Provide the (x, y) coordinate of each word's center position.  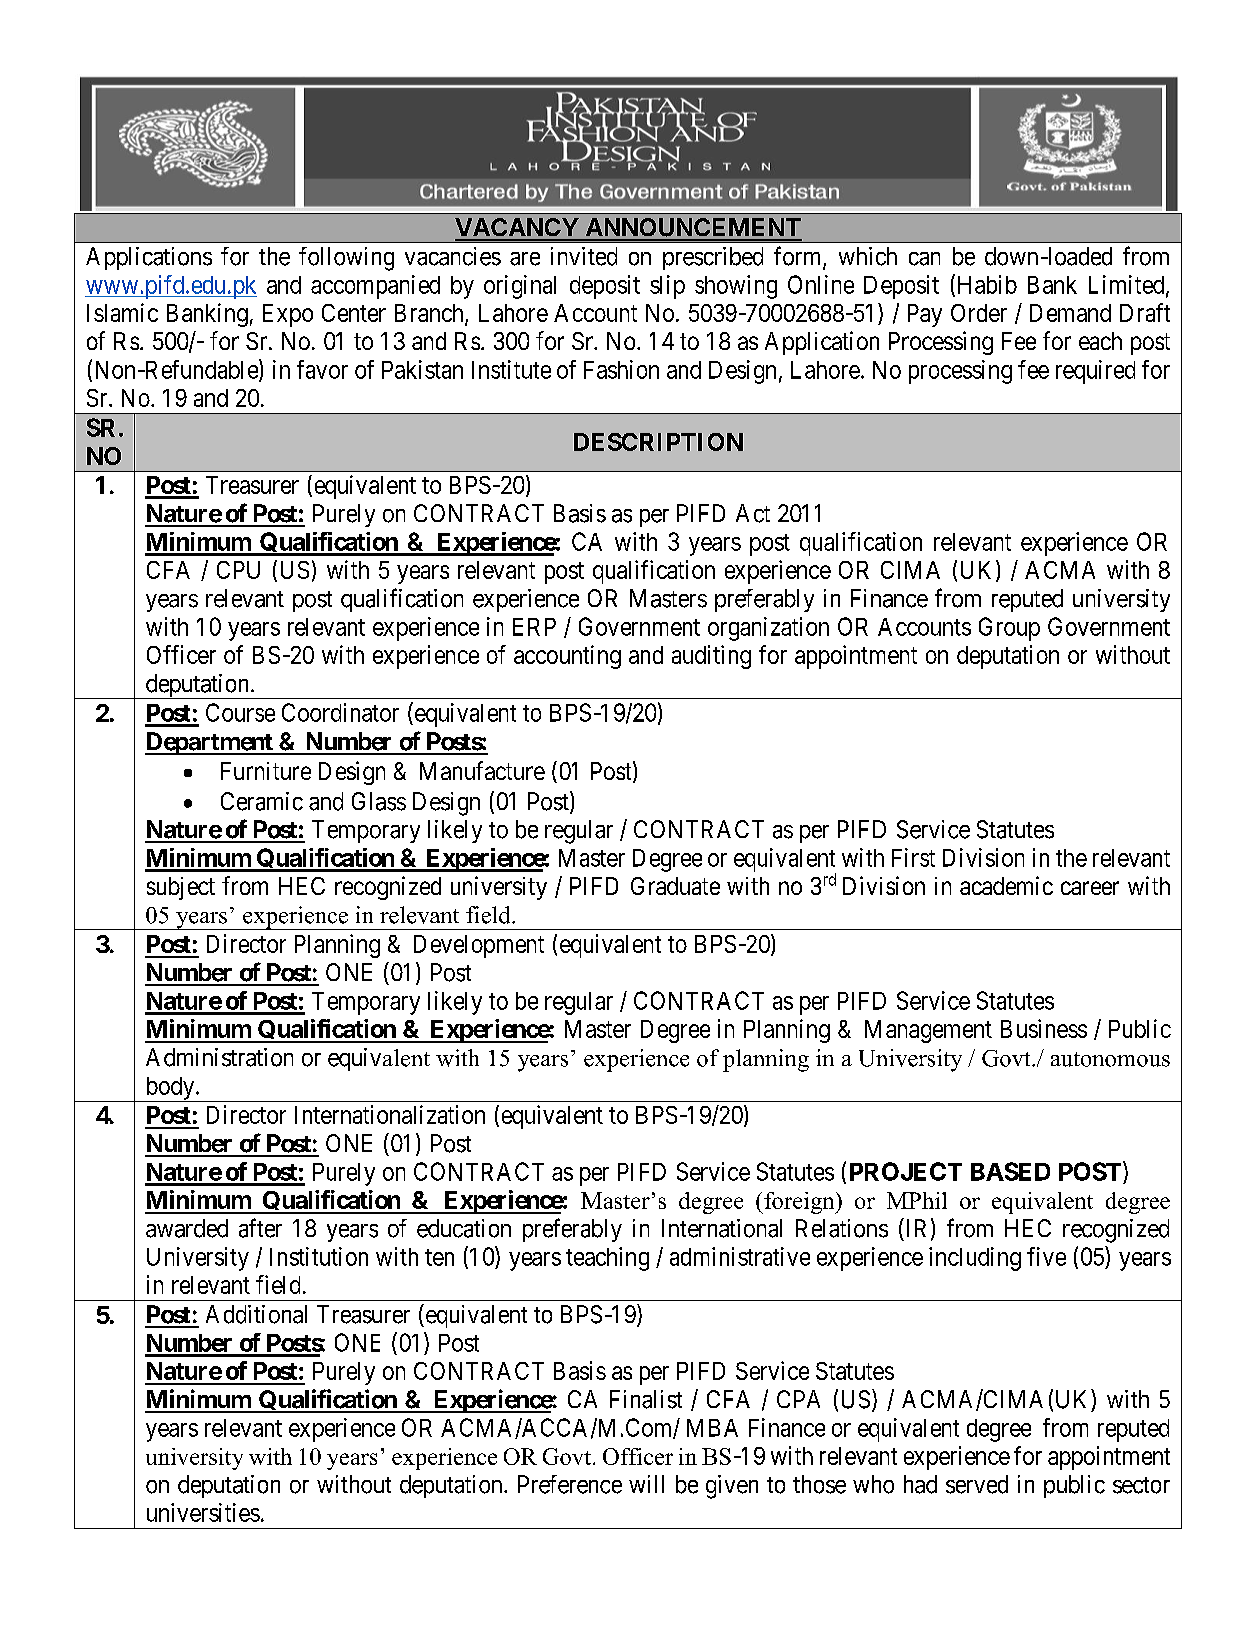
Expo (288, 315)
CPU (238, 570)
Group (1009, 629)
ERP (534, 627)
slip (667, 287)
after (260, 1228)
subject (181, 888)
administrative (740, 1256)
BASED (1010, 1171)
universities (203, 1512)
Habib (985, 285)
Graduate (675, 886)
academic (1006, 885)
